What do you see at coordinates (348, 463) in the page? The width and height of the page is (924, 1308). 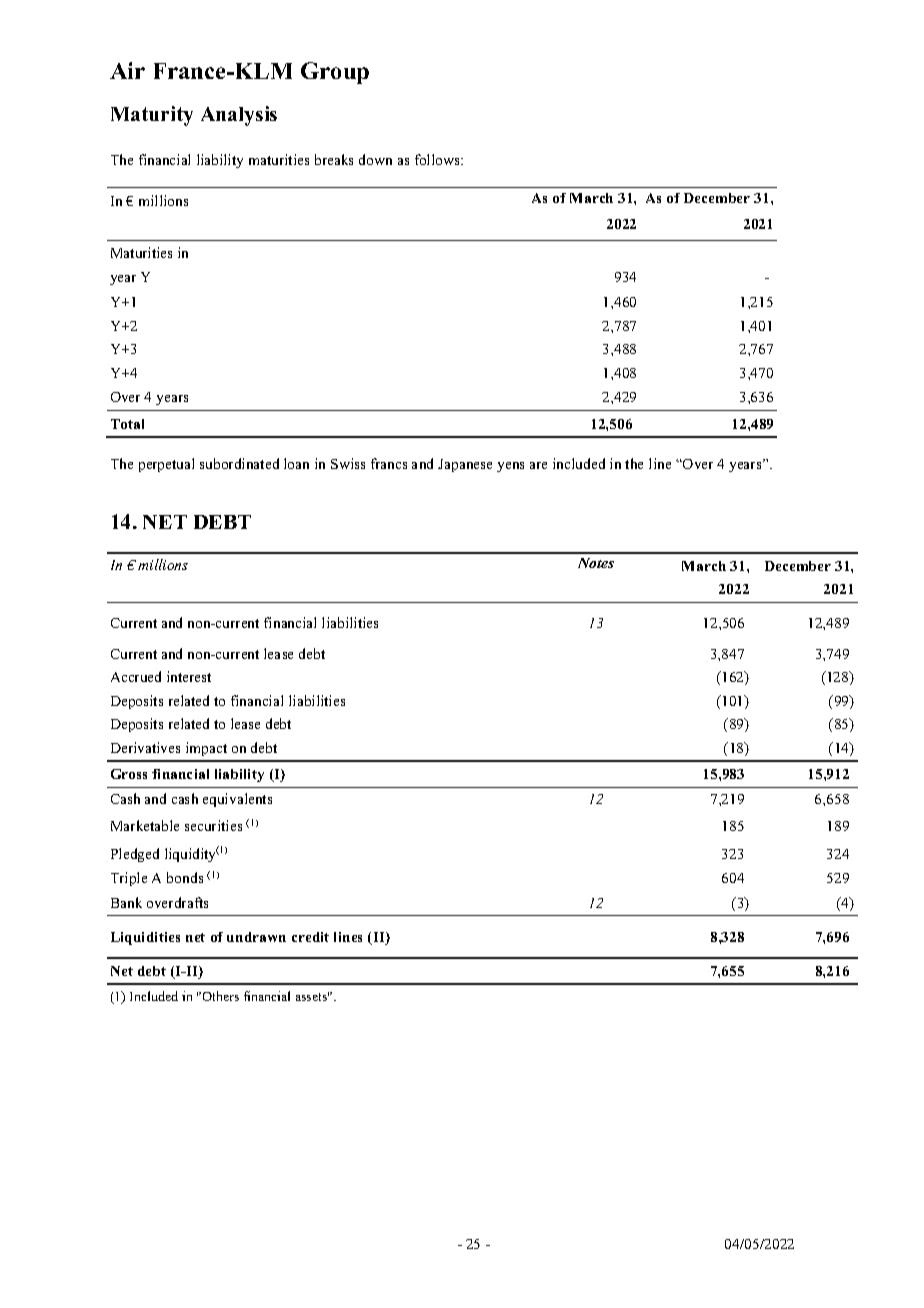 I see `Swiss` at bounding box center [348, 463].
